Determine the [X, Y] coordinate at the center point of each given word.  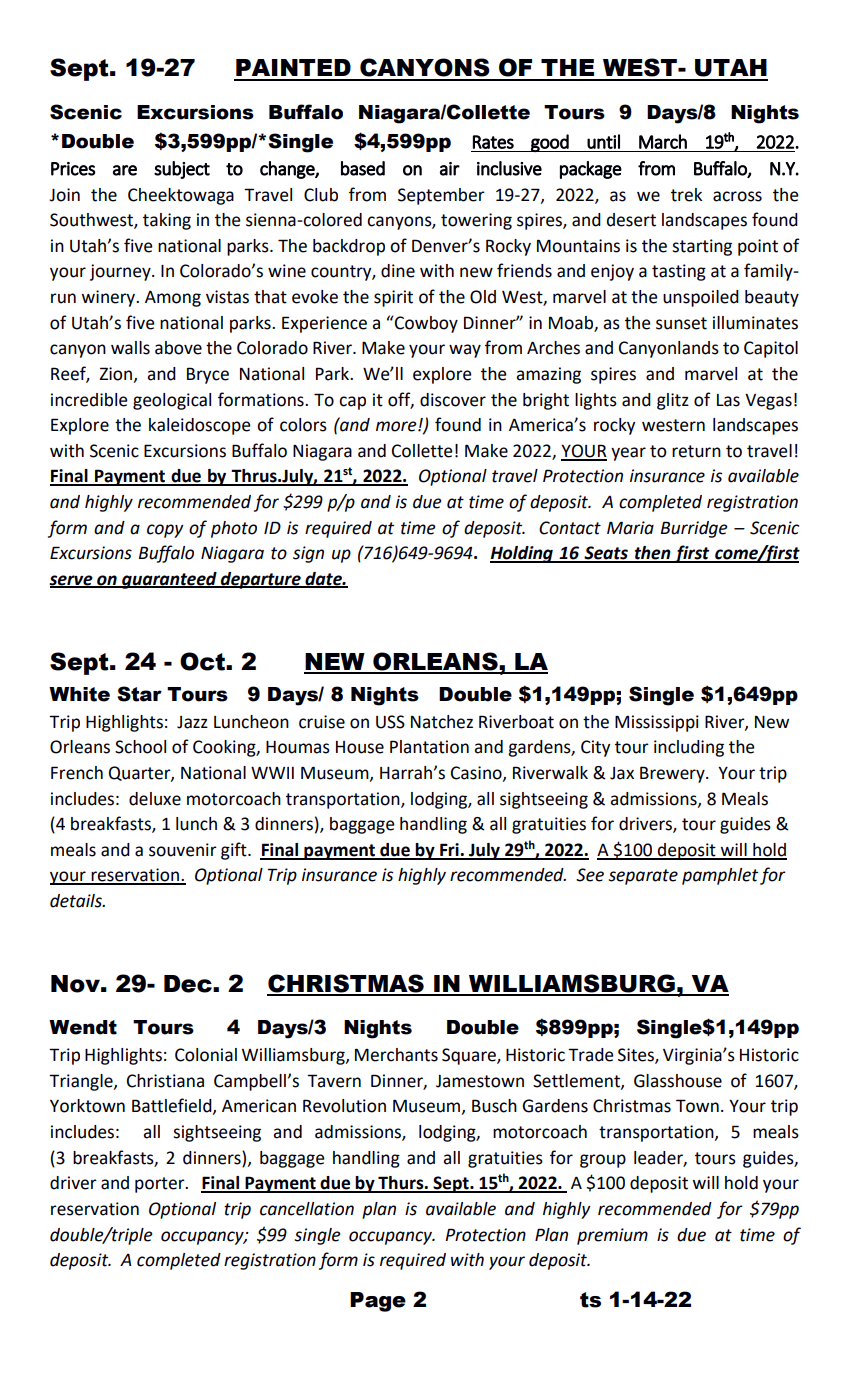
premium [612, 1236]
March [663, 141]
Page [378, 1302]
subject [182, 170]
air [450, 169]
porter [161, 1185]
